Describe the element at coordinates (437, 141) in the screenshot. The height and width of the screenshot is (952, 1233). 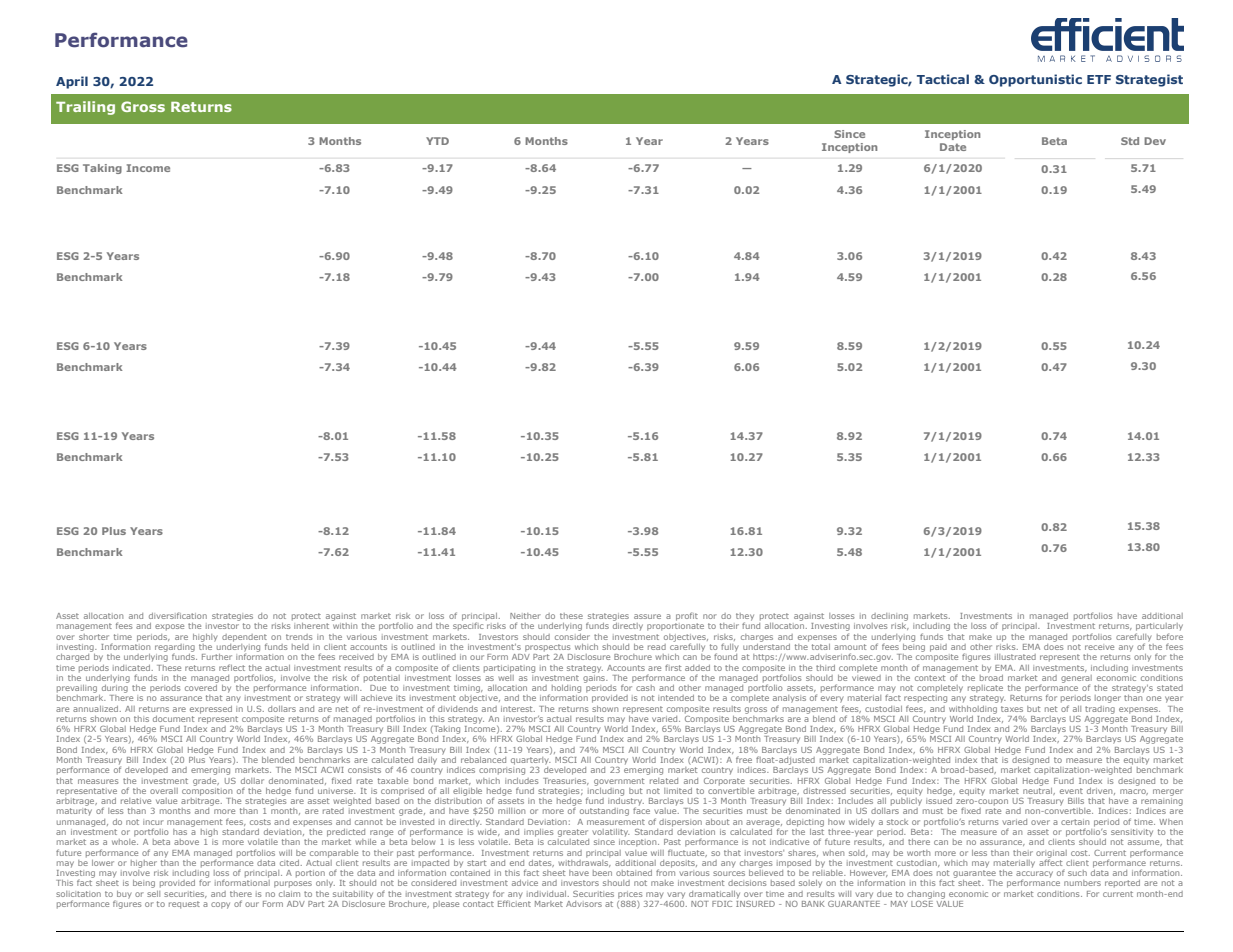
I see `YTD` at that location.
